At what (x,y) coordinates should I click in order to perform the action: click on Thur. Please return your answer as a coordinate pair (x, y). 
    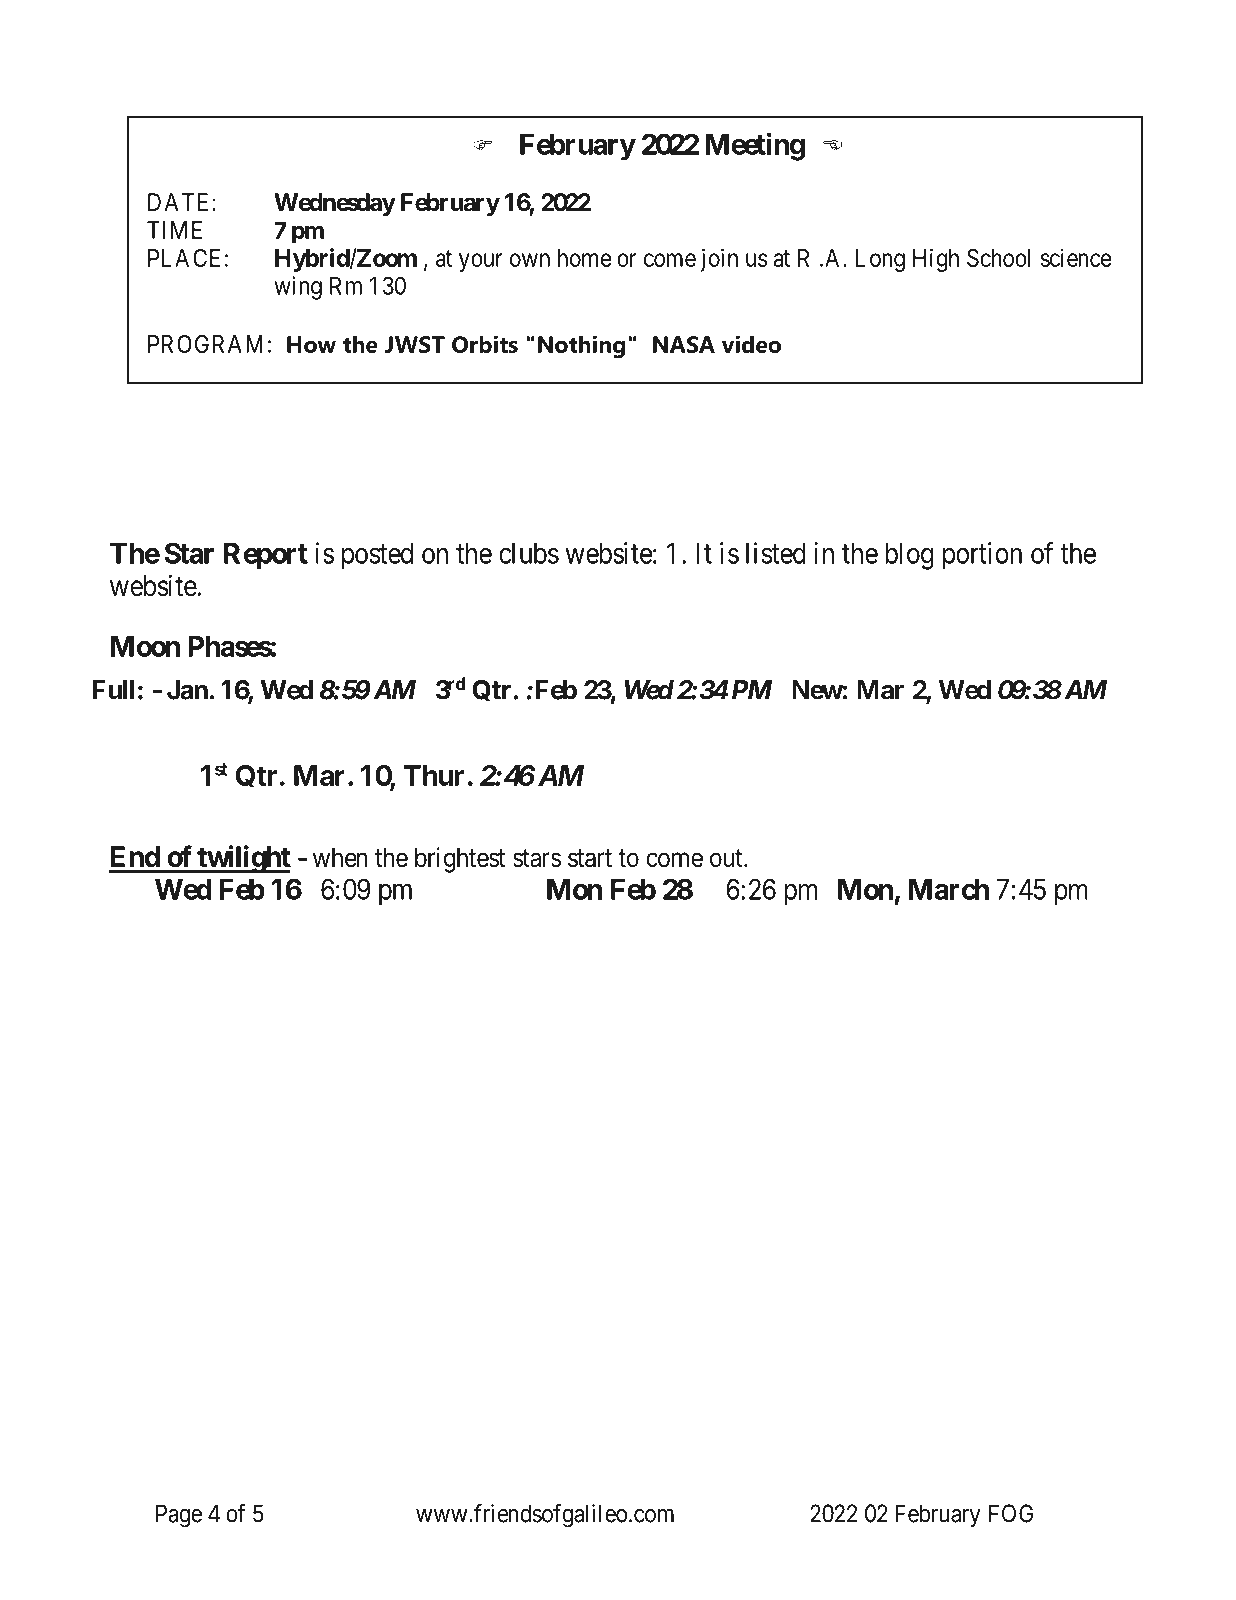
    Looking at the image, I should click on (434, 775).
